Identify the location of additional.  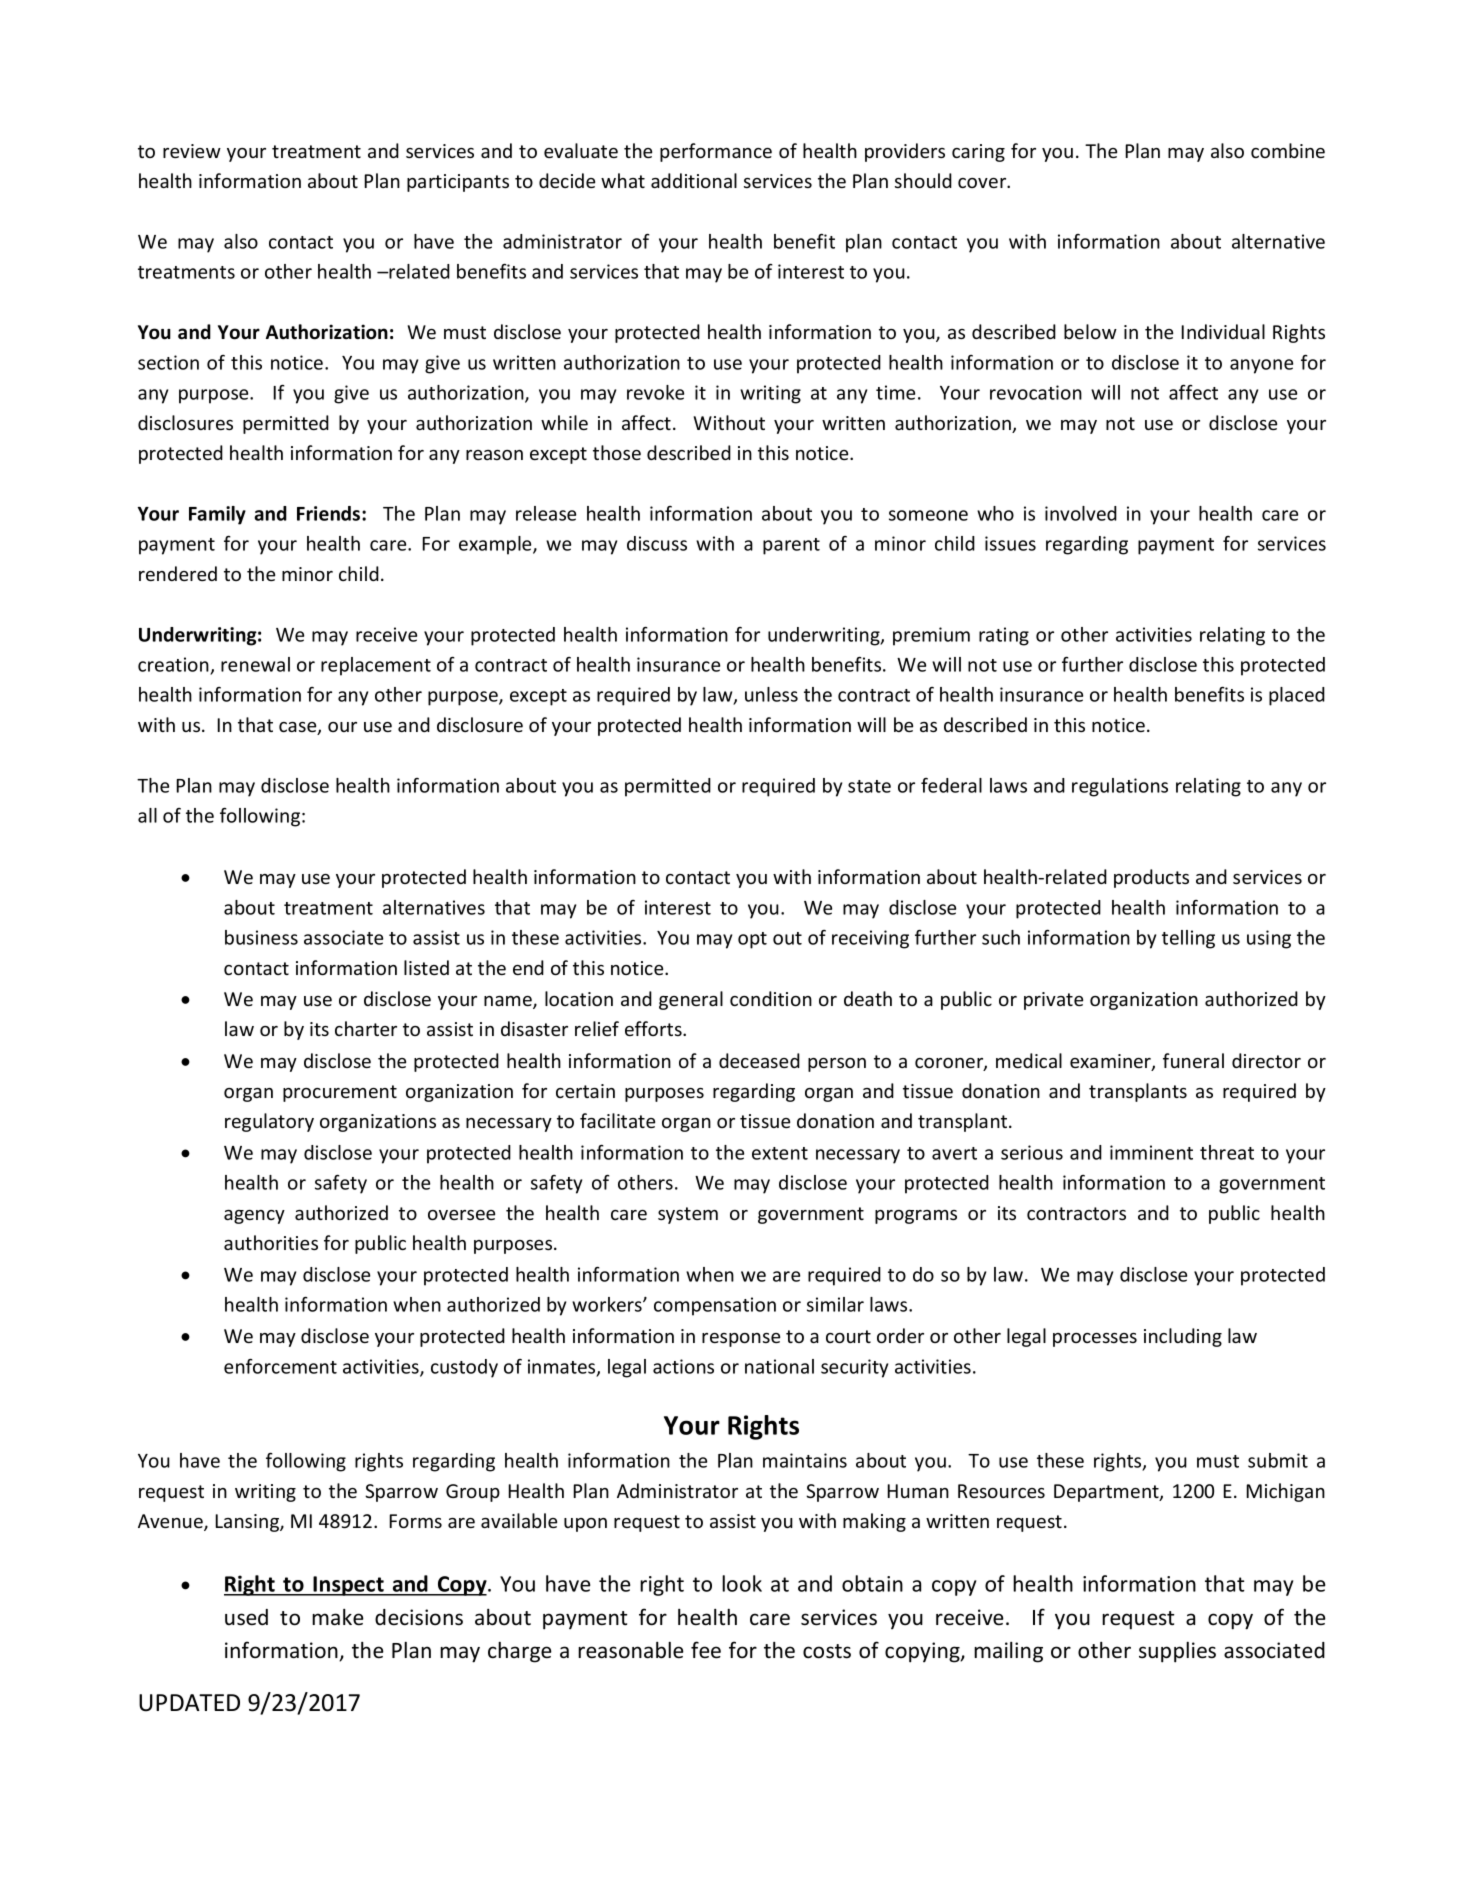
(694, 180).
